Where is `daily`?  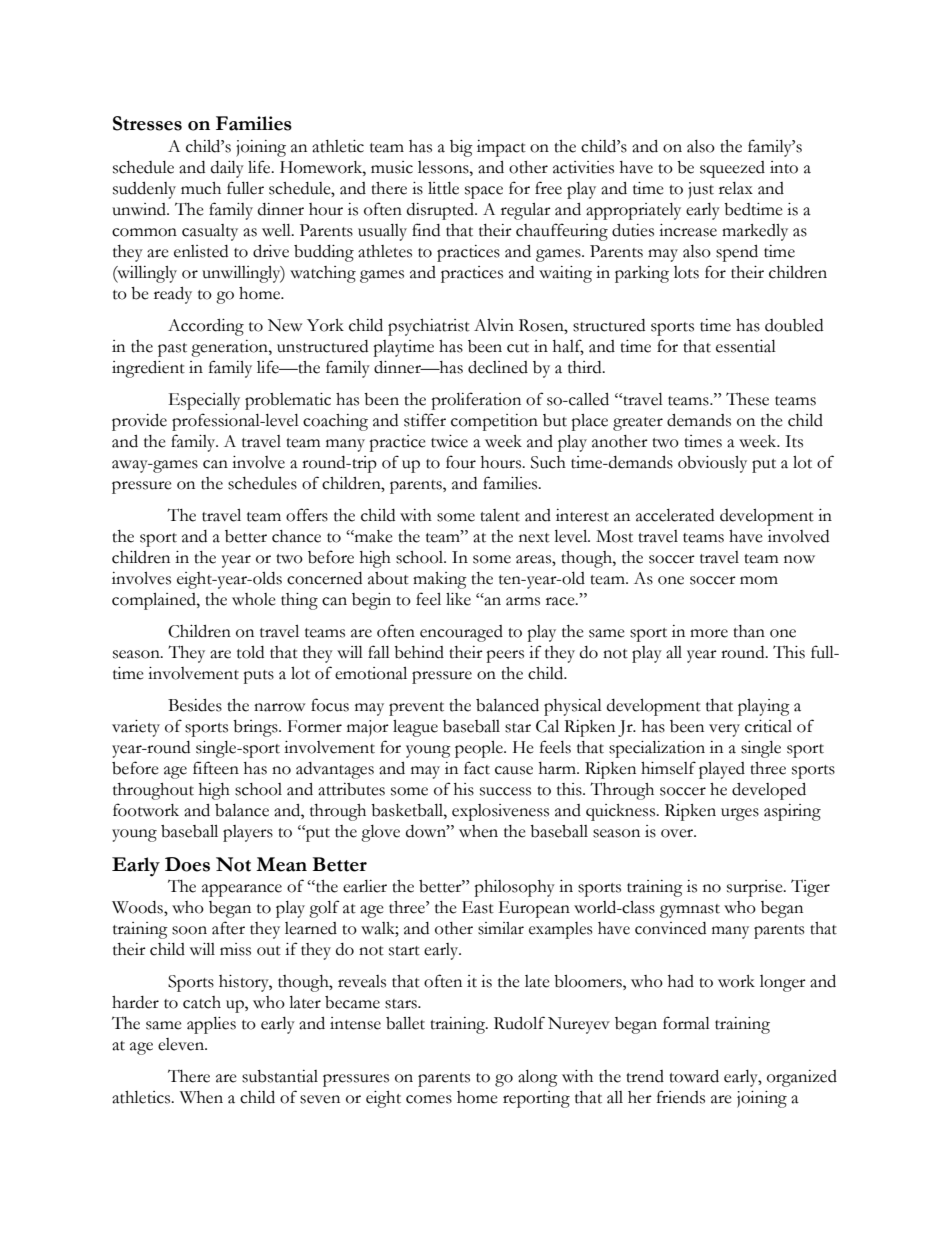
daily is located at coordinates (227, 169).
